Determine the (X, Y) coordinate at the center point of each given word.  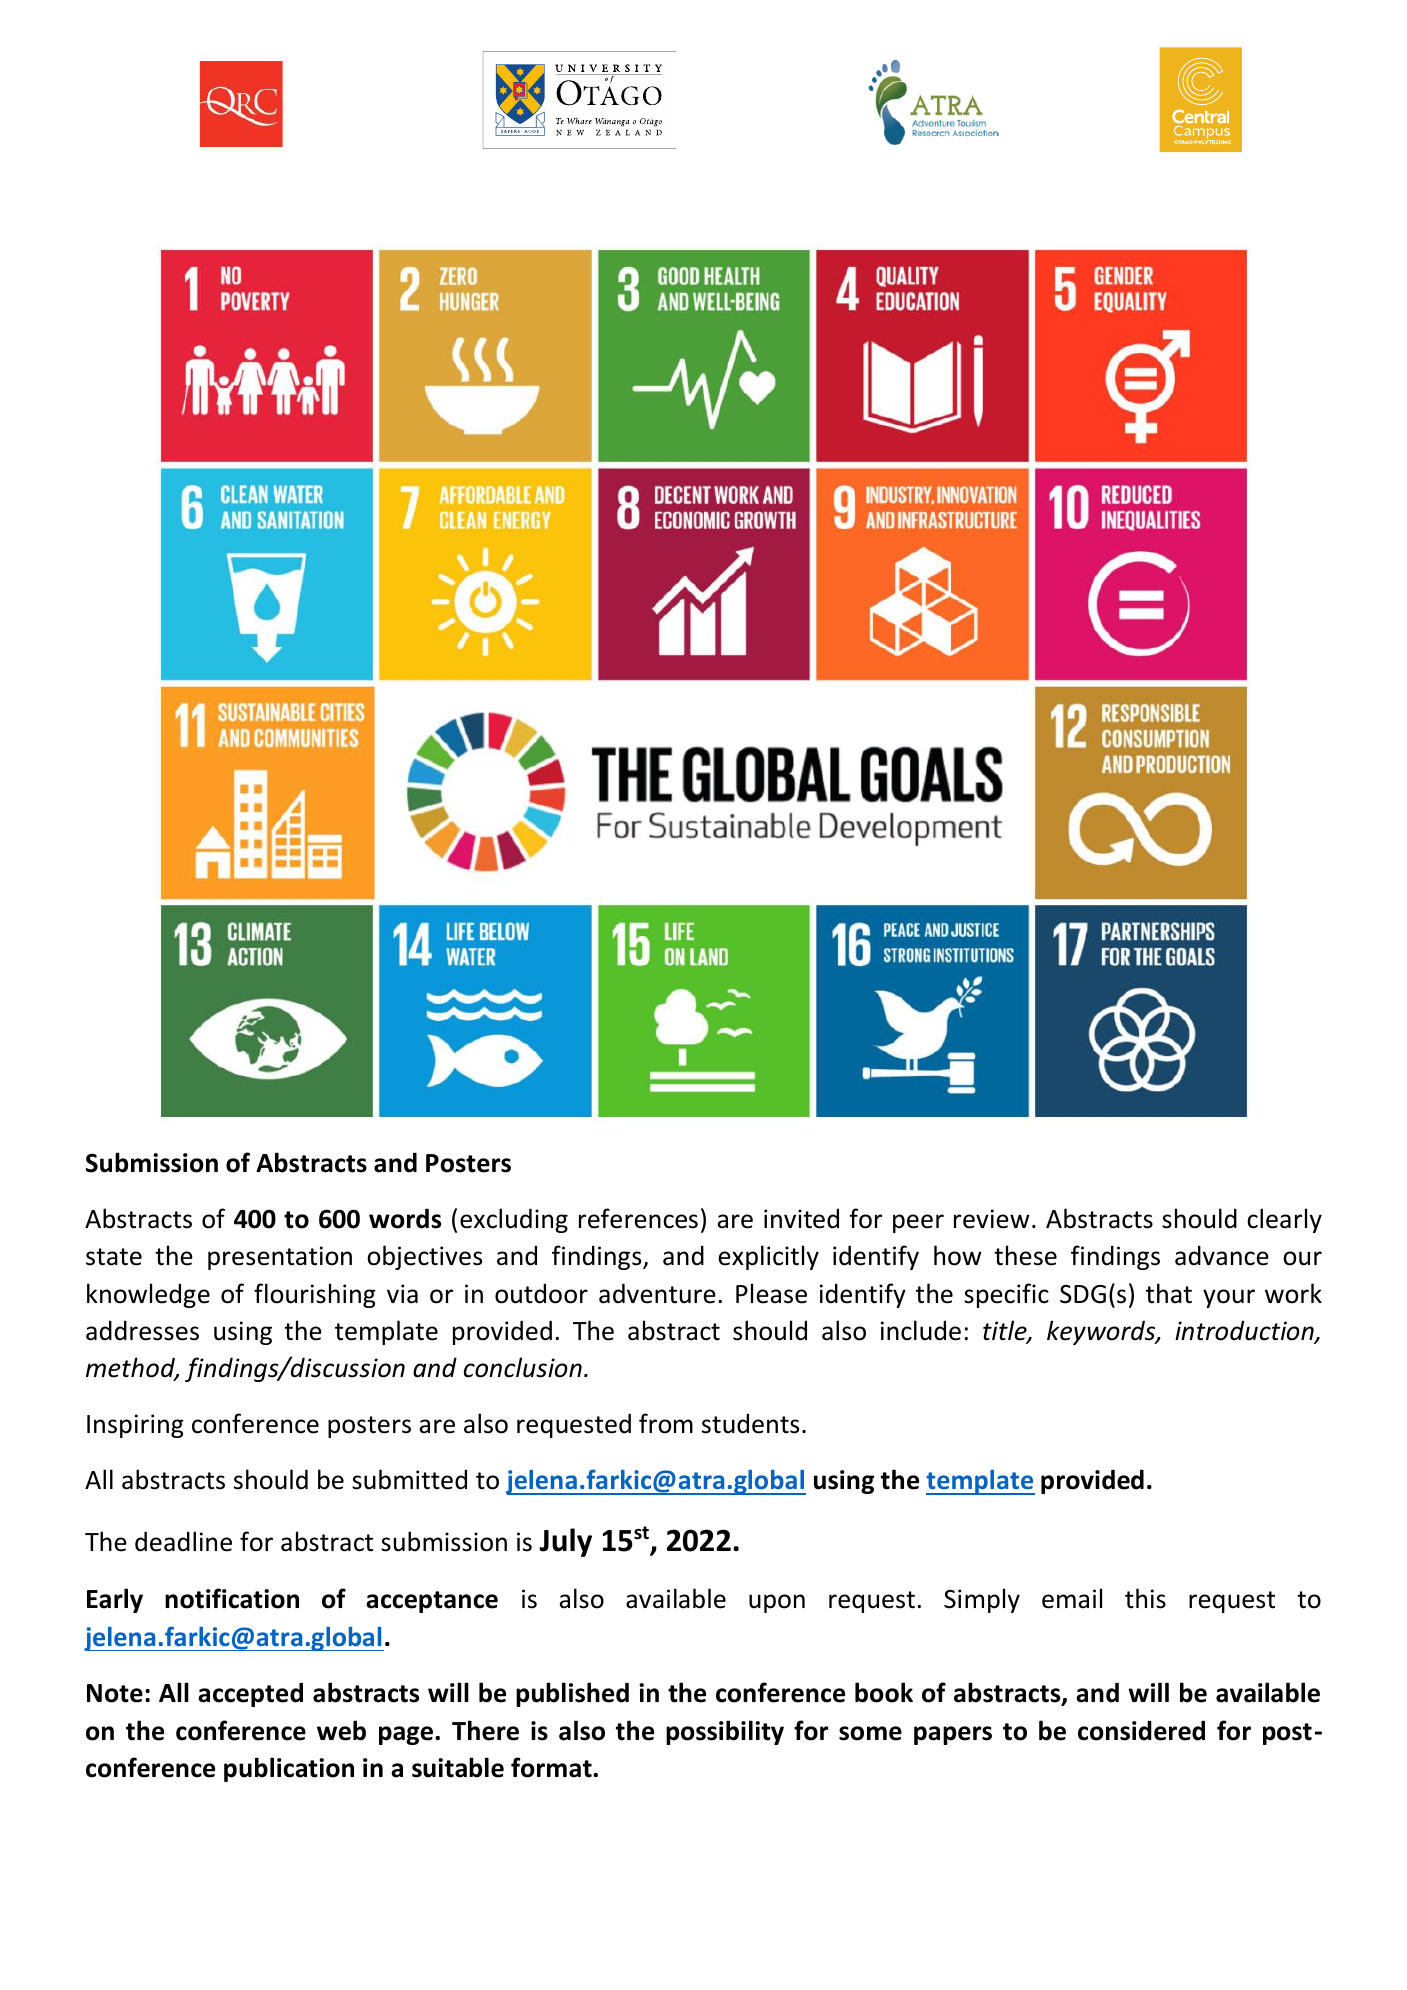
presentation (280, 1258)
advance (1222, 1255)
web (341, 1730)
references (638, 1218)
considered (1141, 1730)
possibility (725, 1732)
